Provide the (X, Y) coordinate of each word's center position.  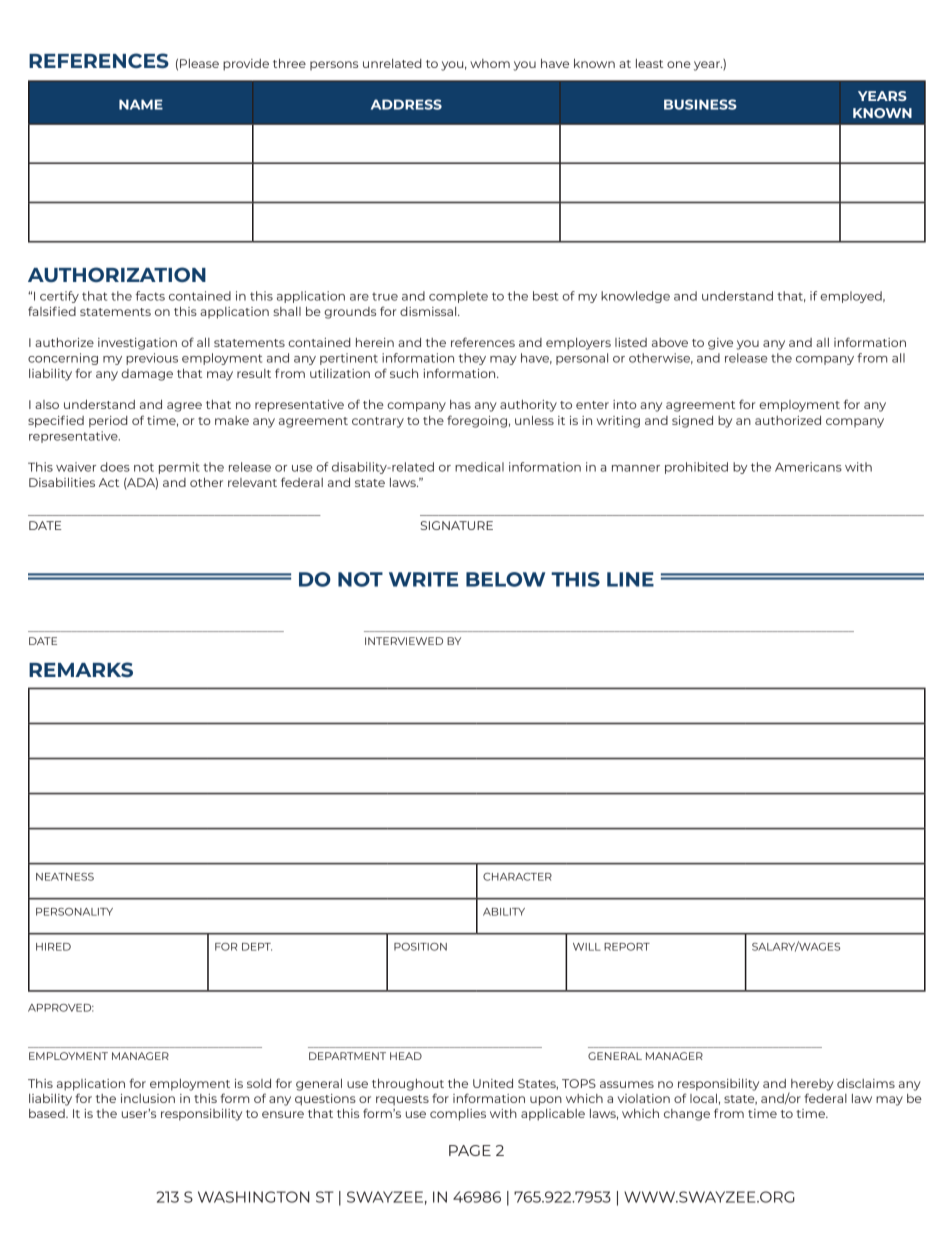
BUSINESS (700, 104)
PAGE (470, 1150)
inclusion (148, 1098)
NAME (141, 104)
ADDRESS (406, 104)
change (687, 1115)
